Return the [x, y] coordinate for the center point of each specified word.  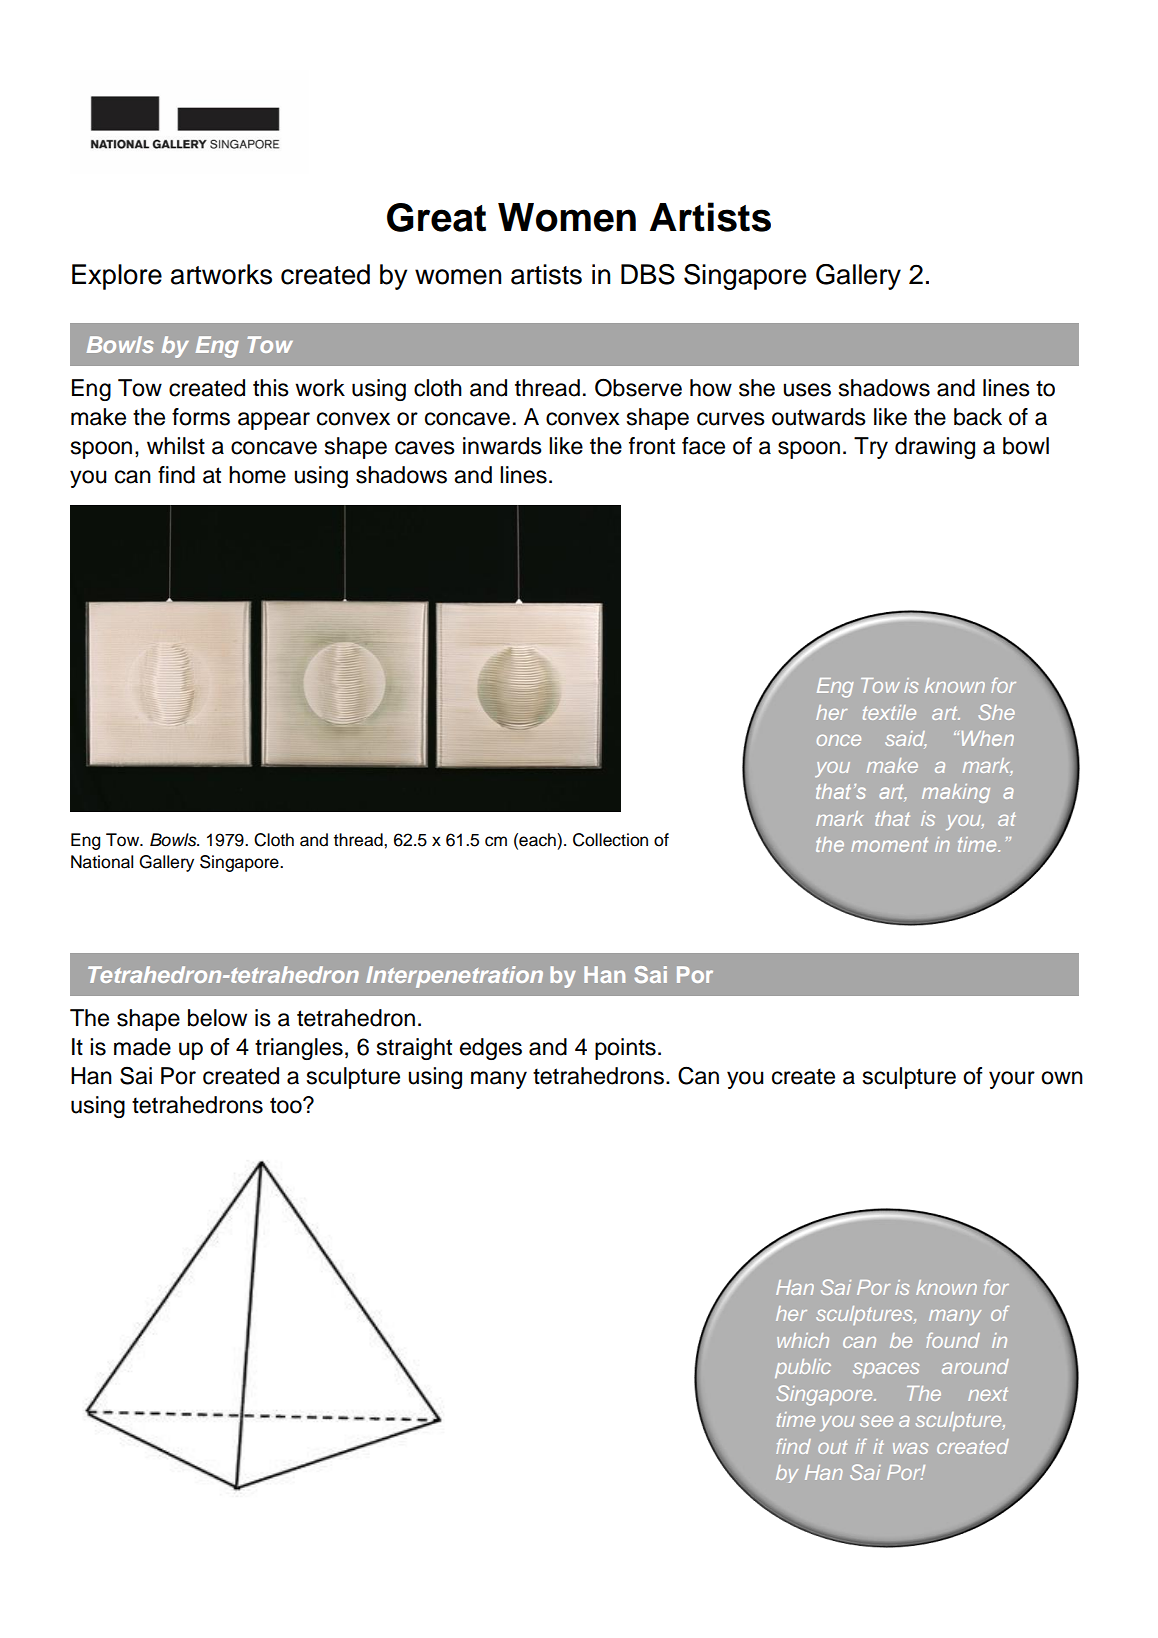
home [257, 475]
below [217, 1018]
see [876, 1421]
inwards [502, 446]
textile [889, 712]
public [803, 1368]
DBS [648, 274]
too [287, 1105]
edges [491, 1049]
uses [807, 390]
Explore [117, 277]
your [1012, 1080]
